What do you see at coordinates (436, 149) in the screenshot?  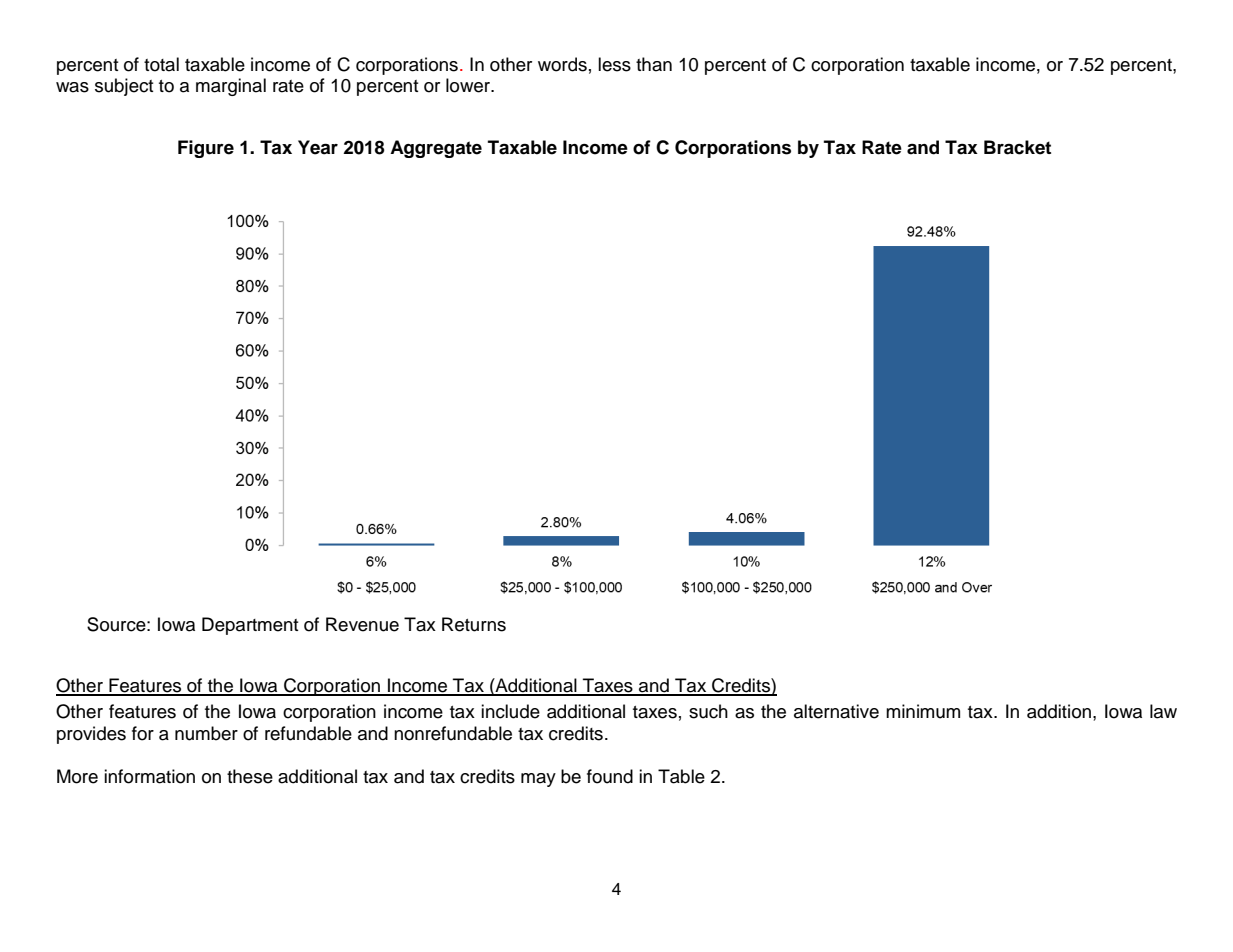 I see `Aggregate` at bounding box center [436, 149].
